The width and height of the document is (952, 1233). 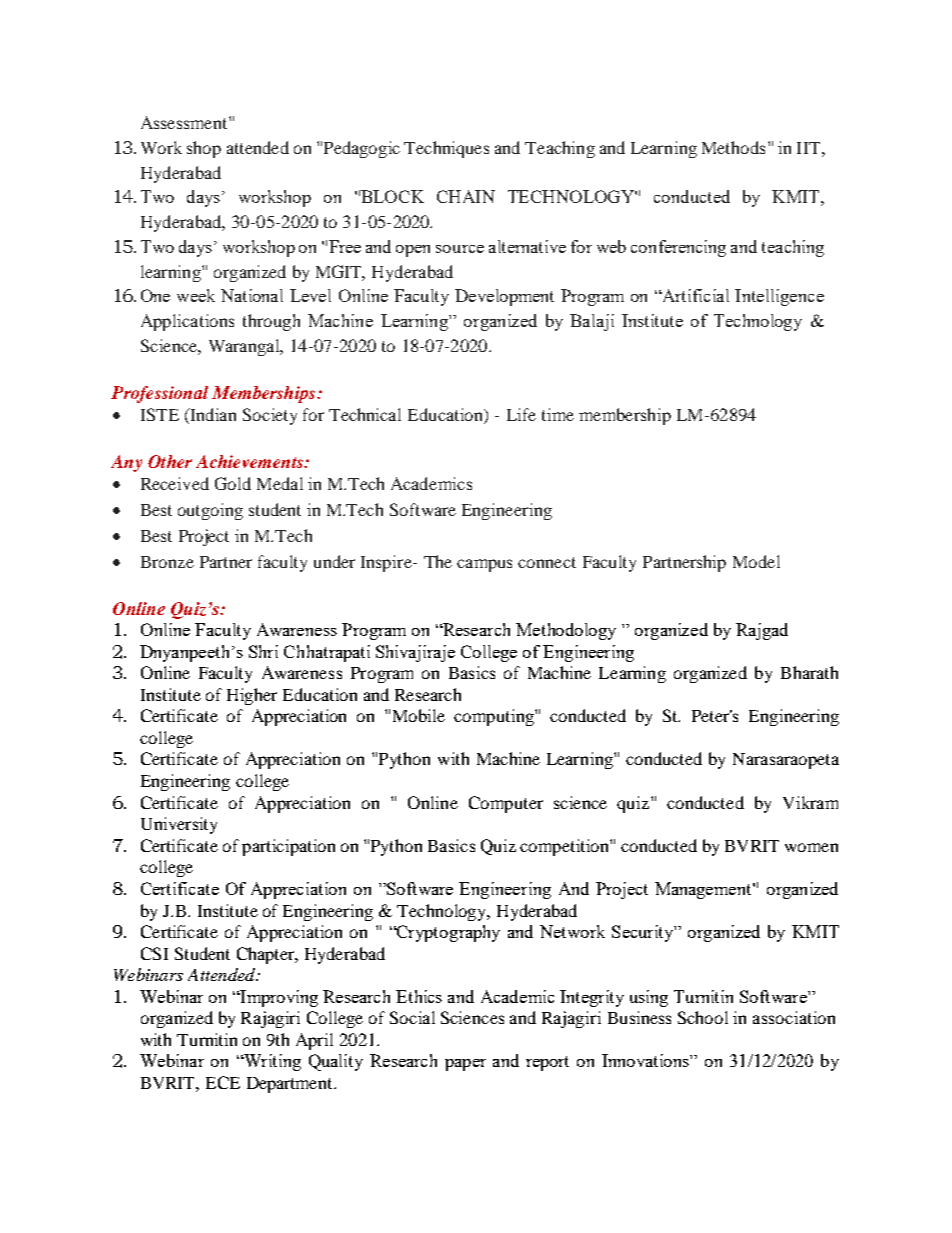 What do you see at coordinates (466, 196) in the document?
I see `CHAIN` at bounding box center [466, 196].
